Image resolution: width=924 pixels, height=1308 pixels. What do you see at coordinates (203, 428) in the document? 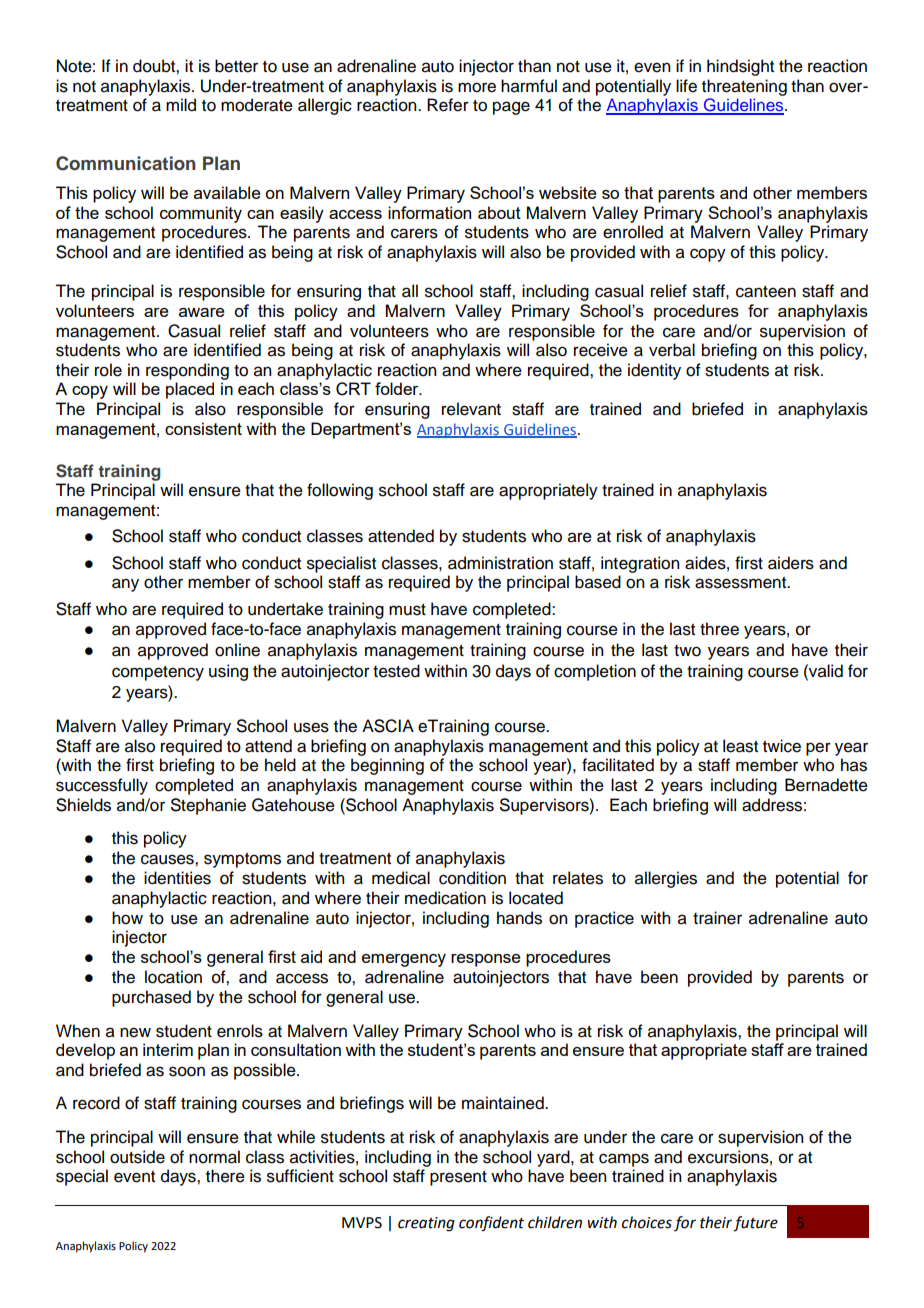
I see `consistent` at bounding box center [203, 428].
